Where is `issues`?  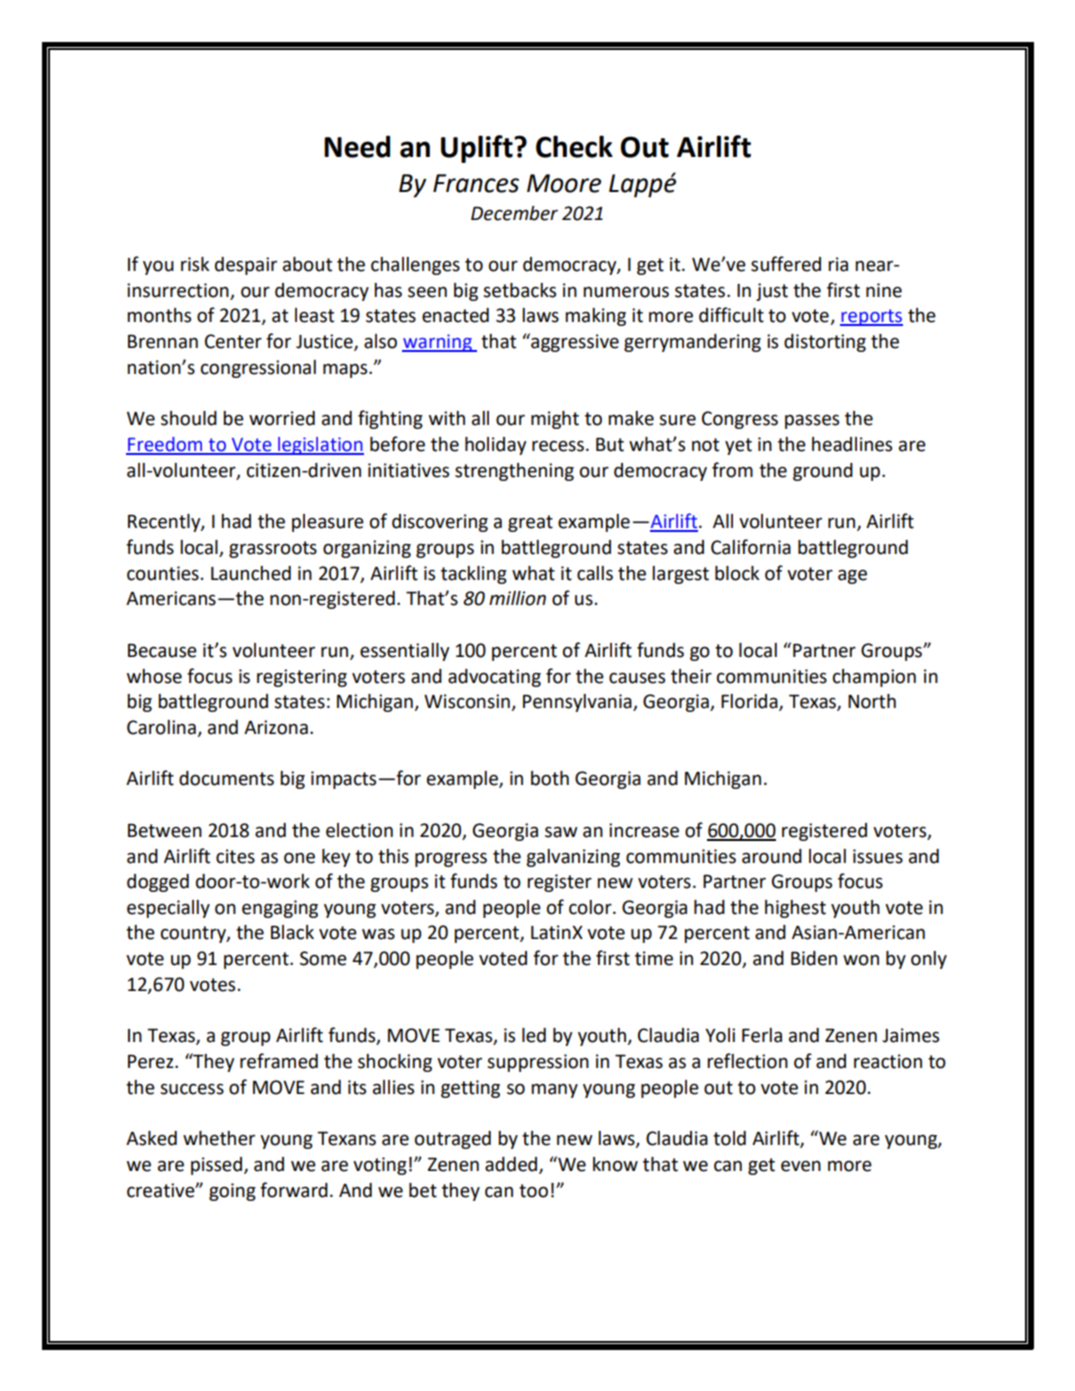 issues is located at coordinates (878, 856).
